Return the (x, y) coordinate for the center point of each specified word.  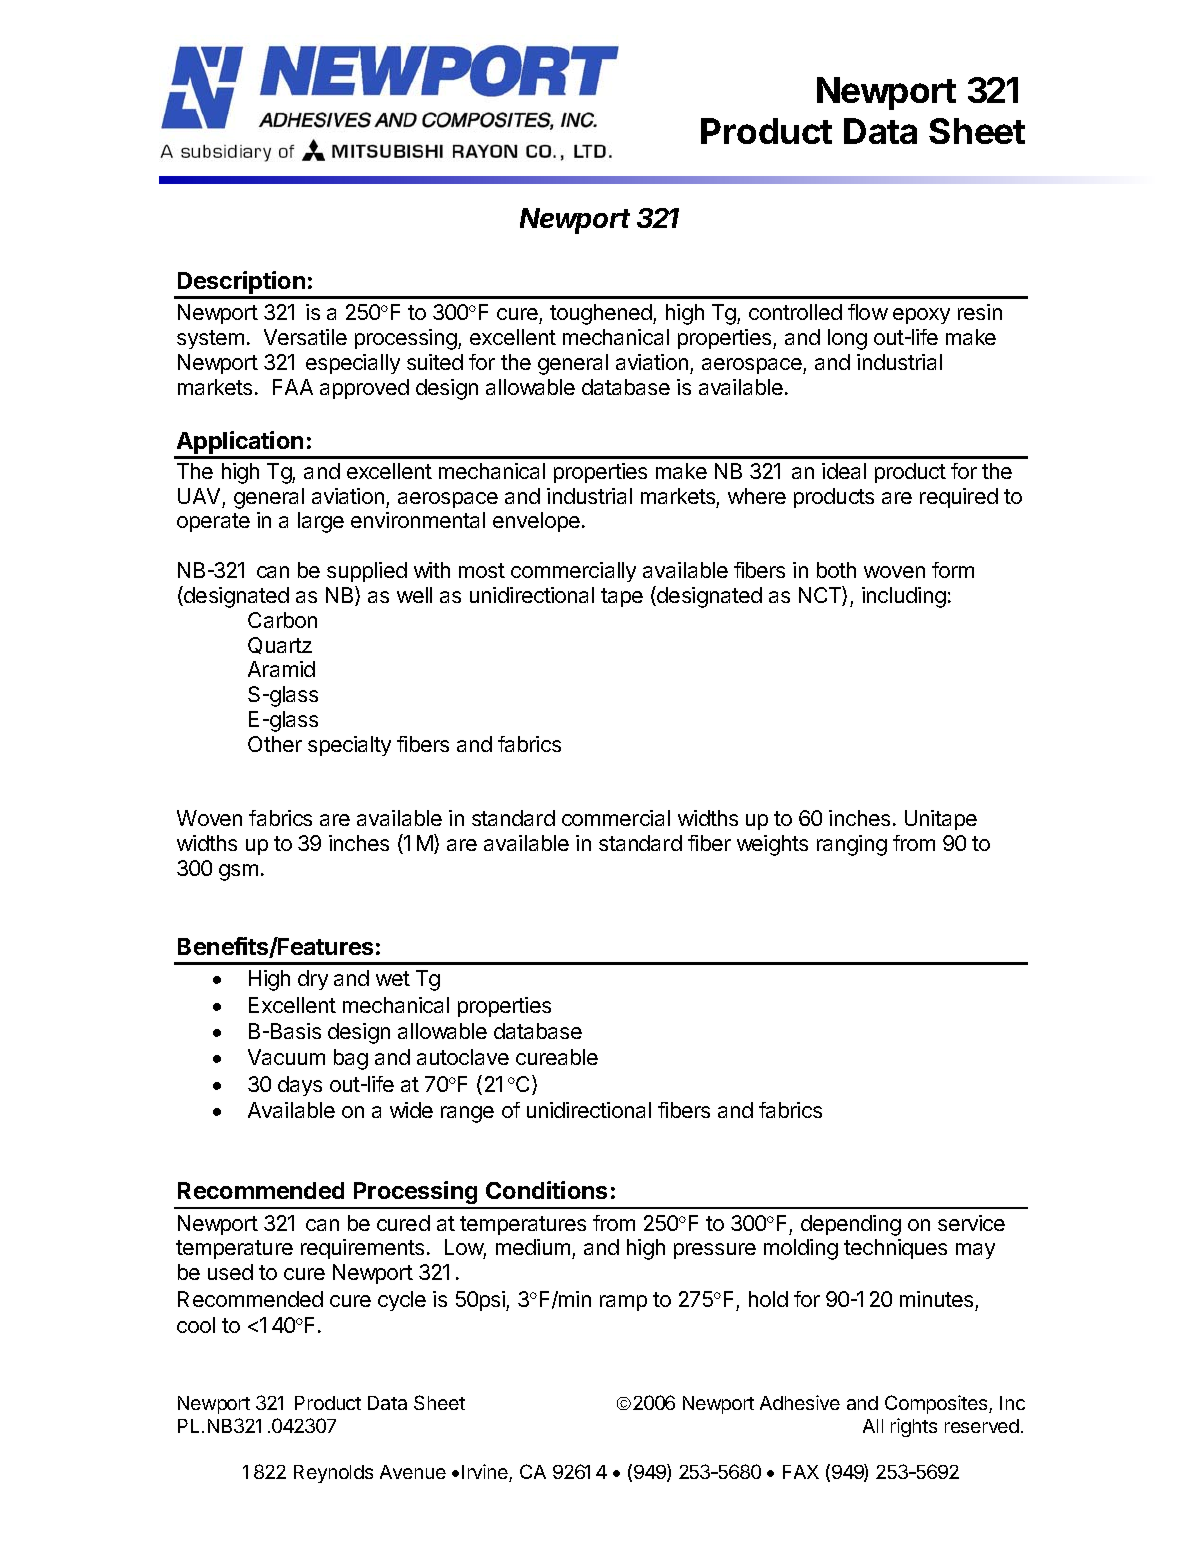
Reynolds (333, 1474)
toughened (602, 314)
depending (851, 1225)
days (300, 1086)
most (482, 570)
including (904, 597)
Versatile (305, 337)
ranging (852, 845)
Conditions (546, 1190)
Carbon (282, 620)
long (847, 339)
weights (772, 845)
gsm (238, 872)
